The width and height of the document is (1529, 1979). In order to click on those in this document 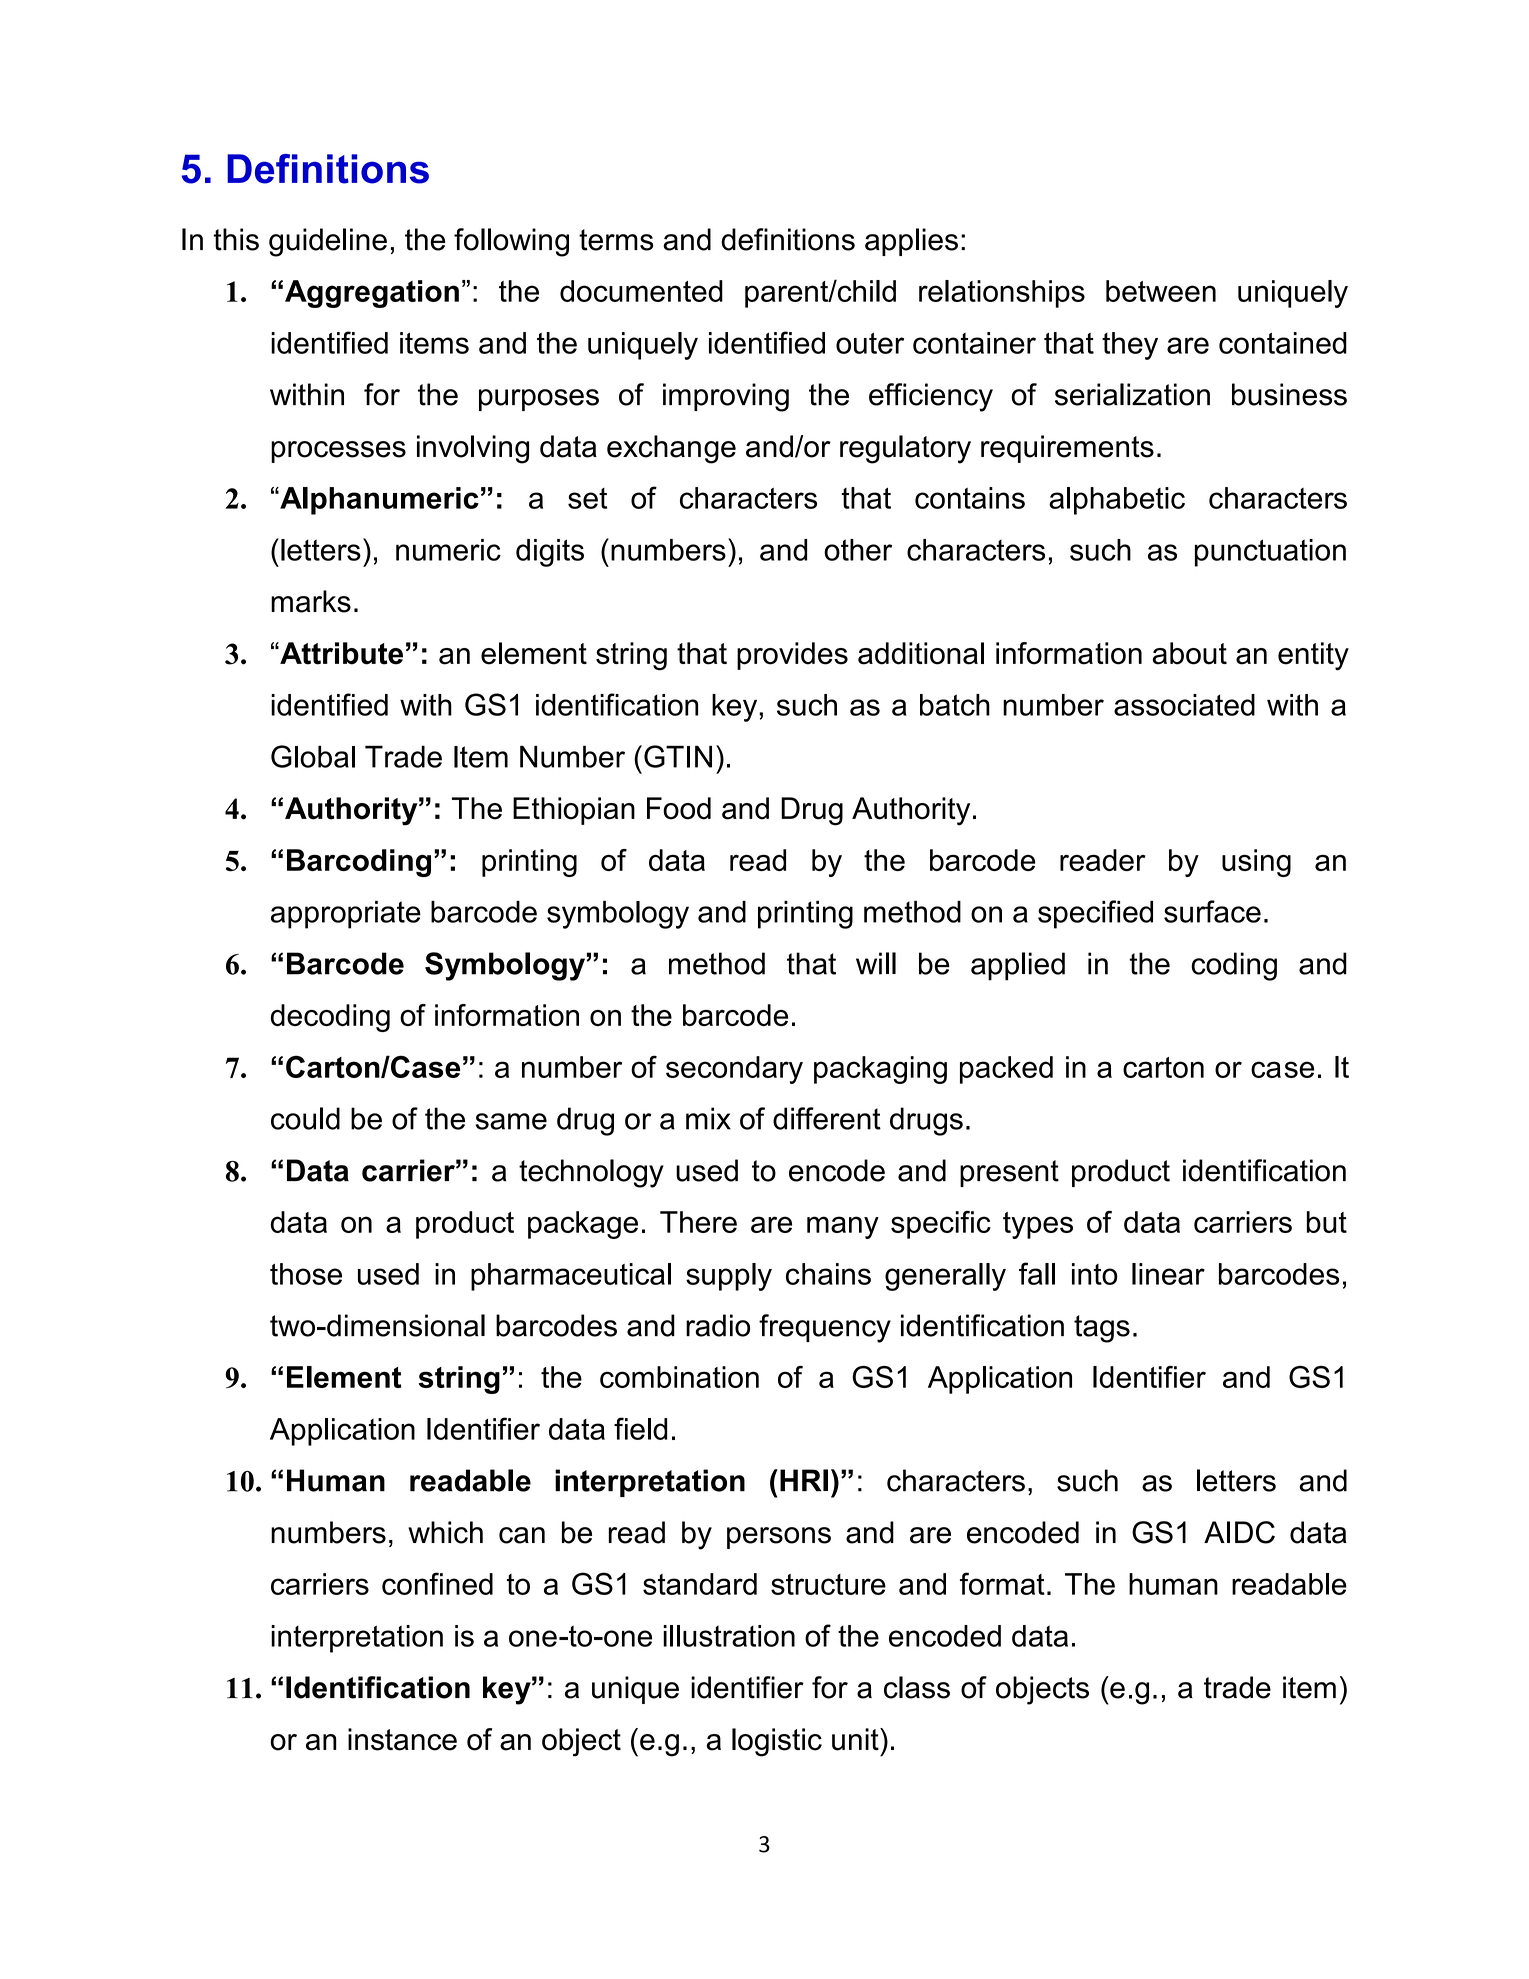, I will do `click(306, 1274)`.
